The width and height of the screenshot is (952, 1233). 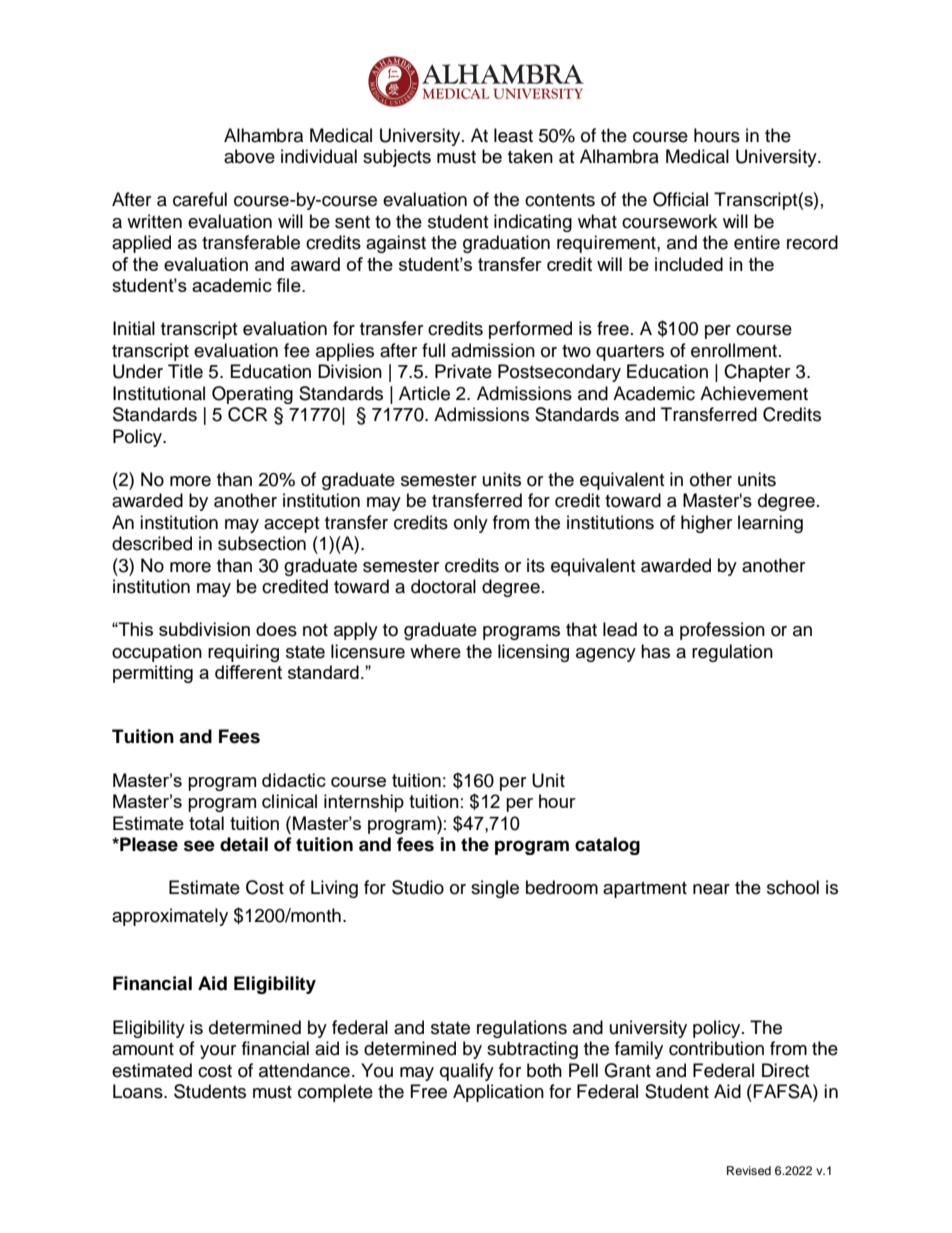 I want to click on near, so click(x=711, y=889).
